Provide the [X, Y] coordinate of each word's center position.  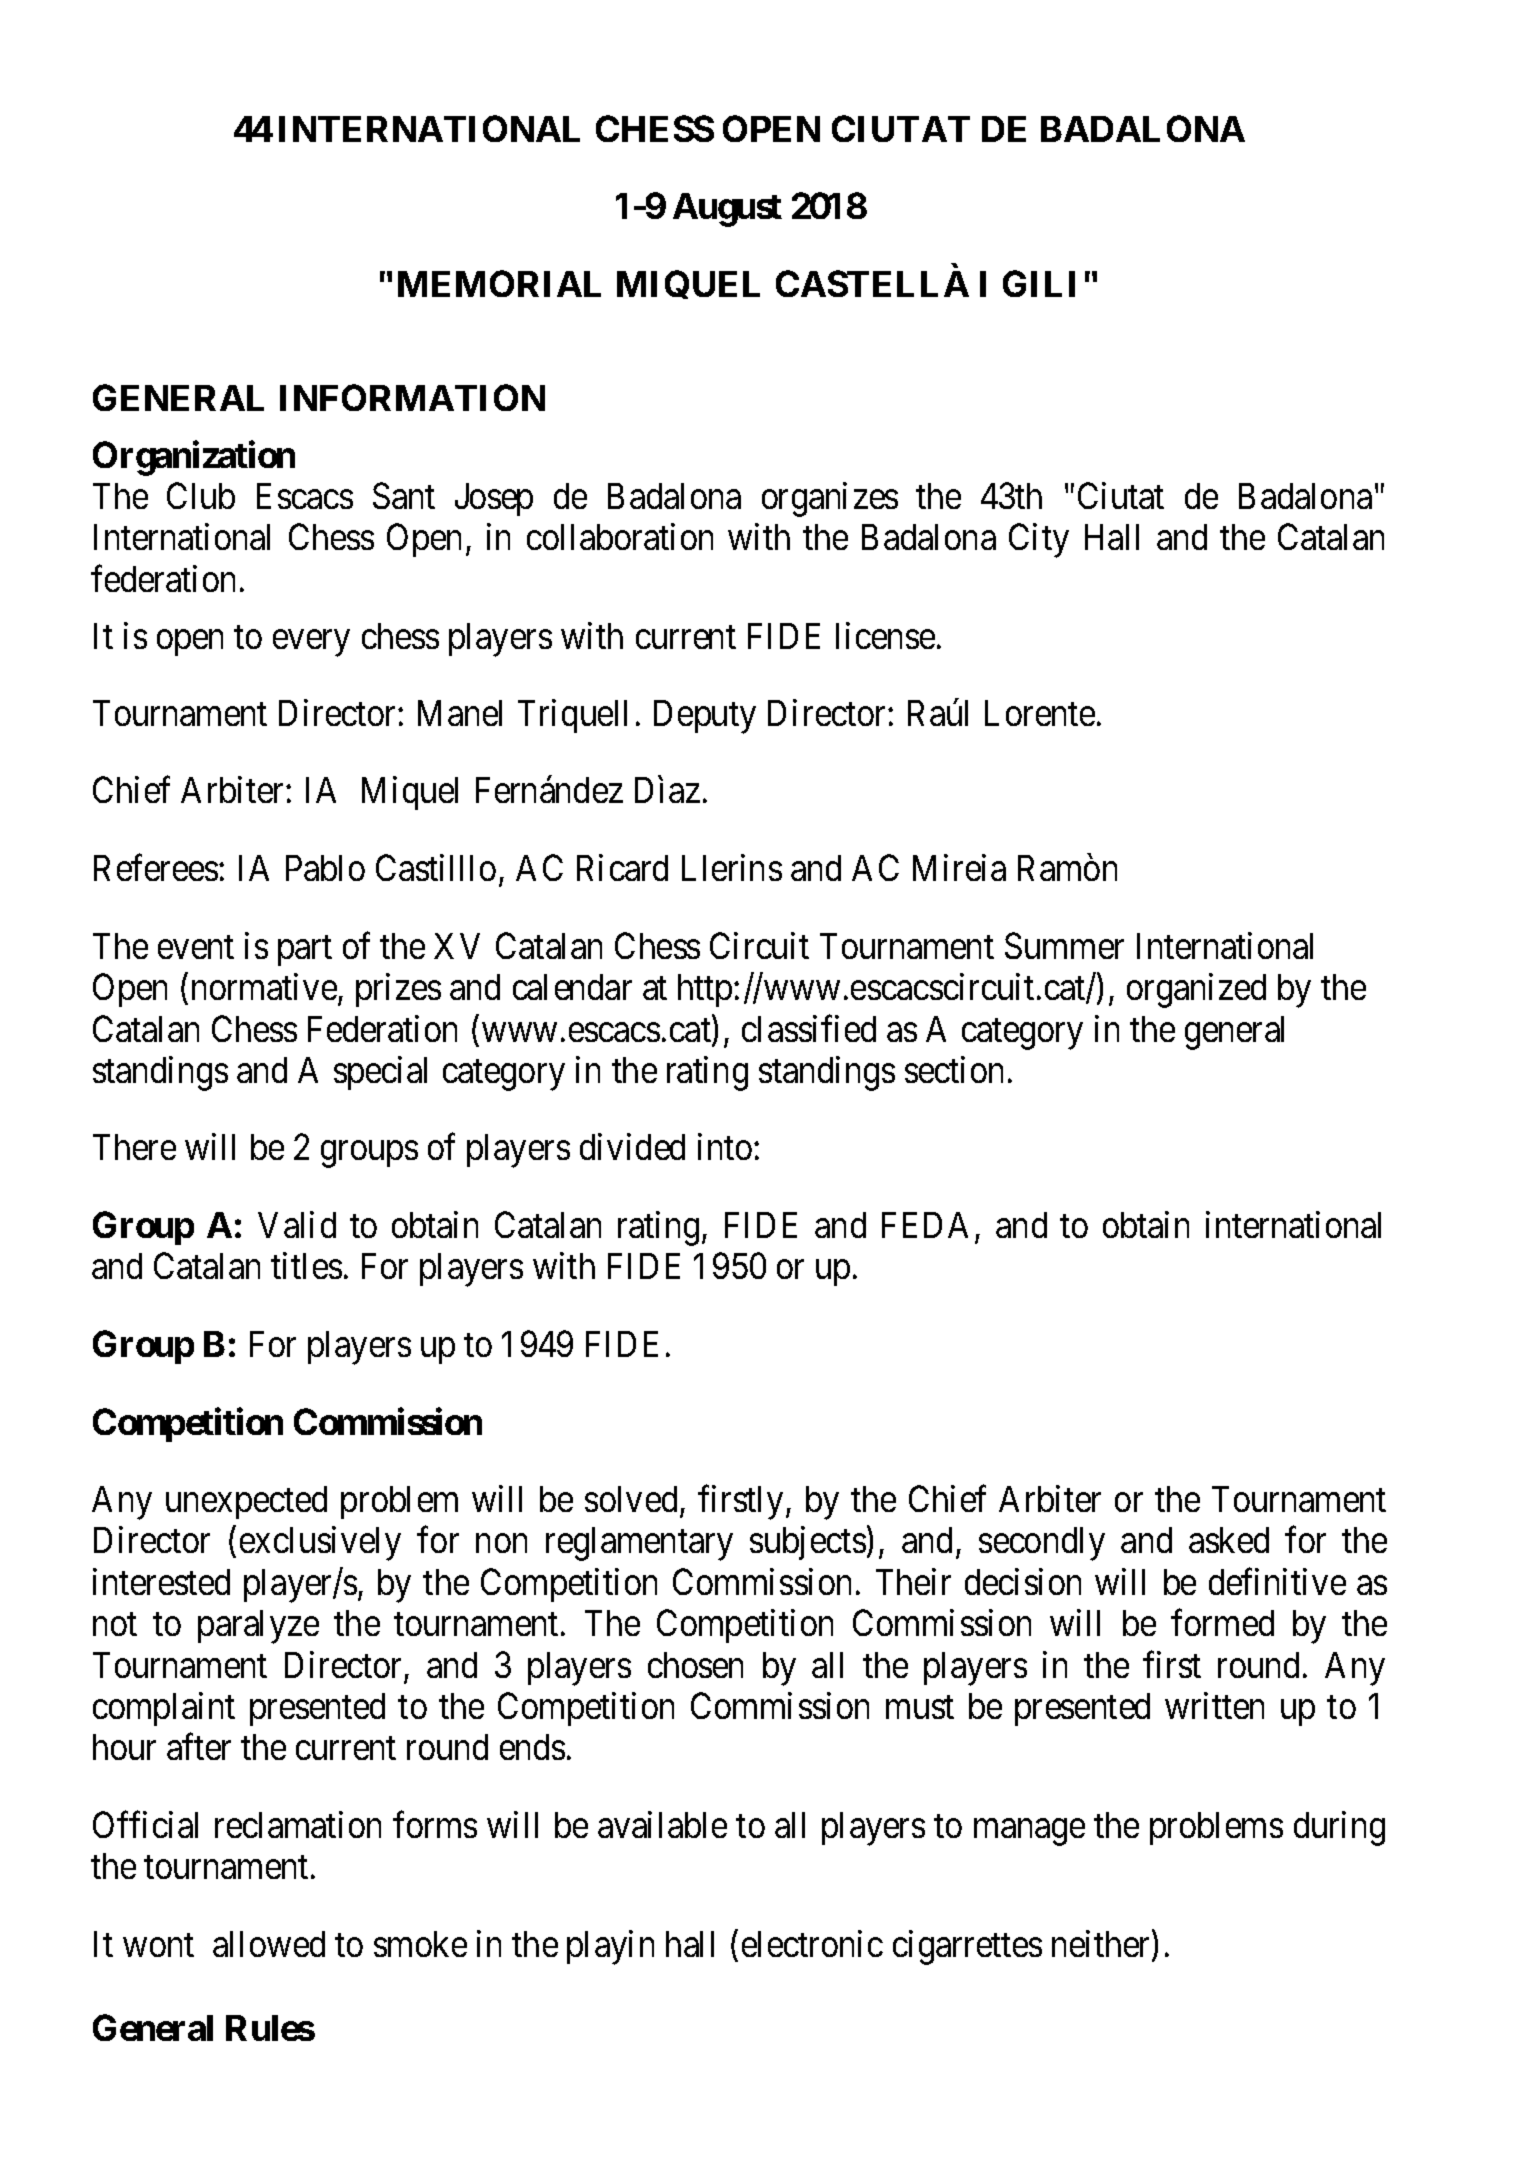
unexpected [246, 1502]
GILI [1039, 283]
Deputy [705, 717]
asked [1229, 1540]
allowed [269, 1944]
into [725, 1147]
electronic [812, 1944]
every [311, 643]
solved [631, 1499]
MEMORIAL [499, 283]
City [1039, 541]
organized [1196, 991]
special [380, 1073]
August [727, 210]
